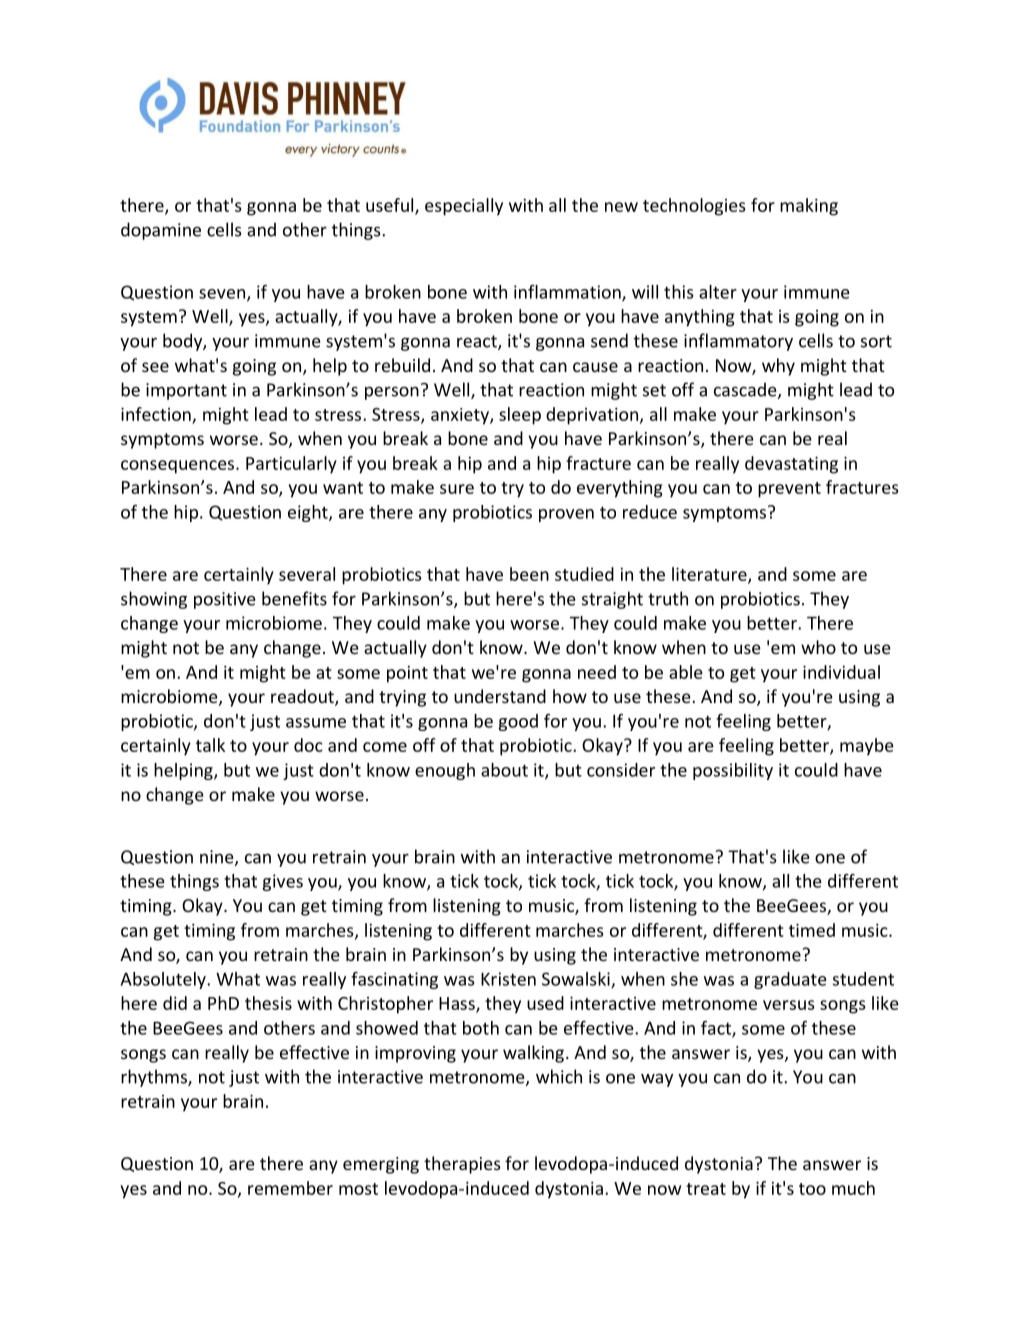 This image has width=1022, height=1322. I want to click on especially, so click(464, 207).
